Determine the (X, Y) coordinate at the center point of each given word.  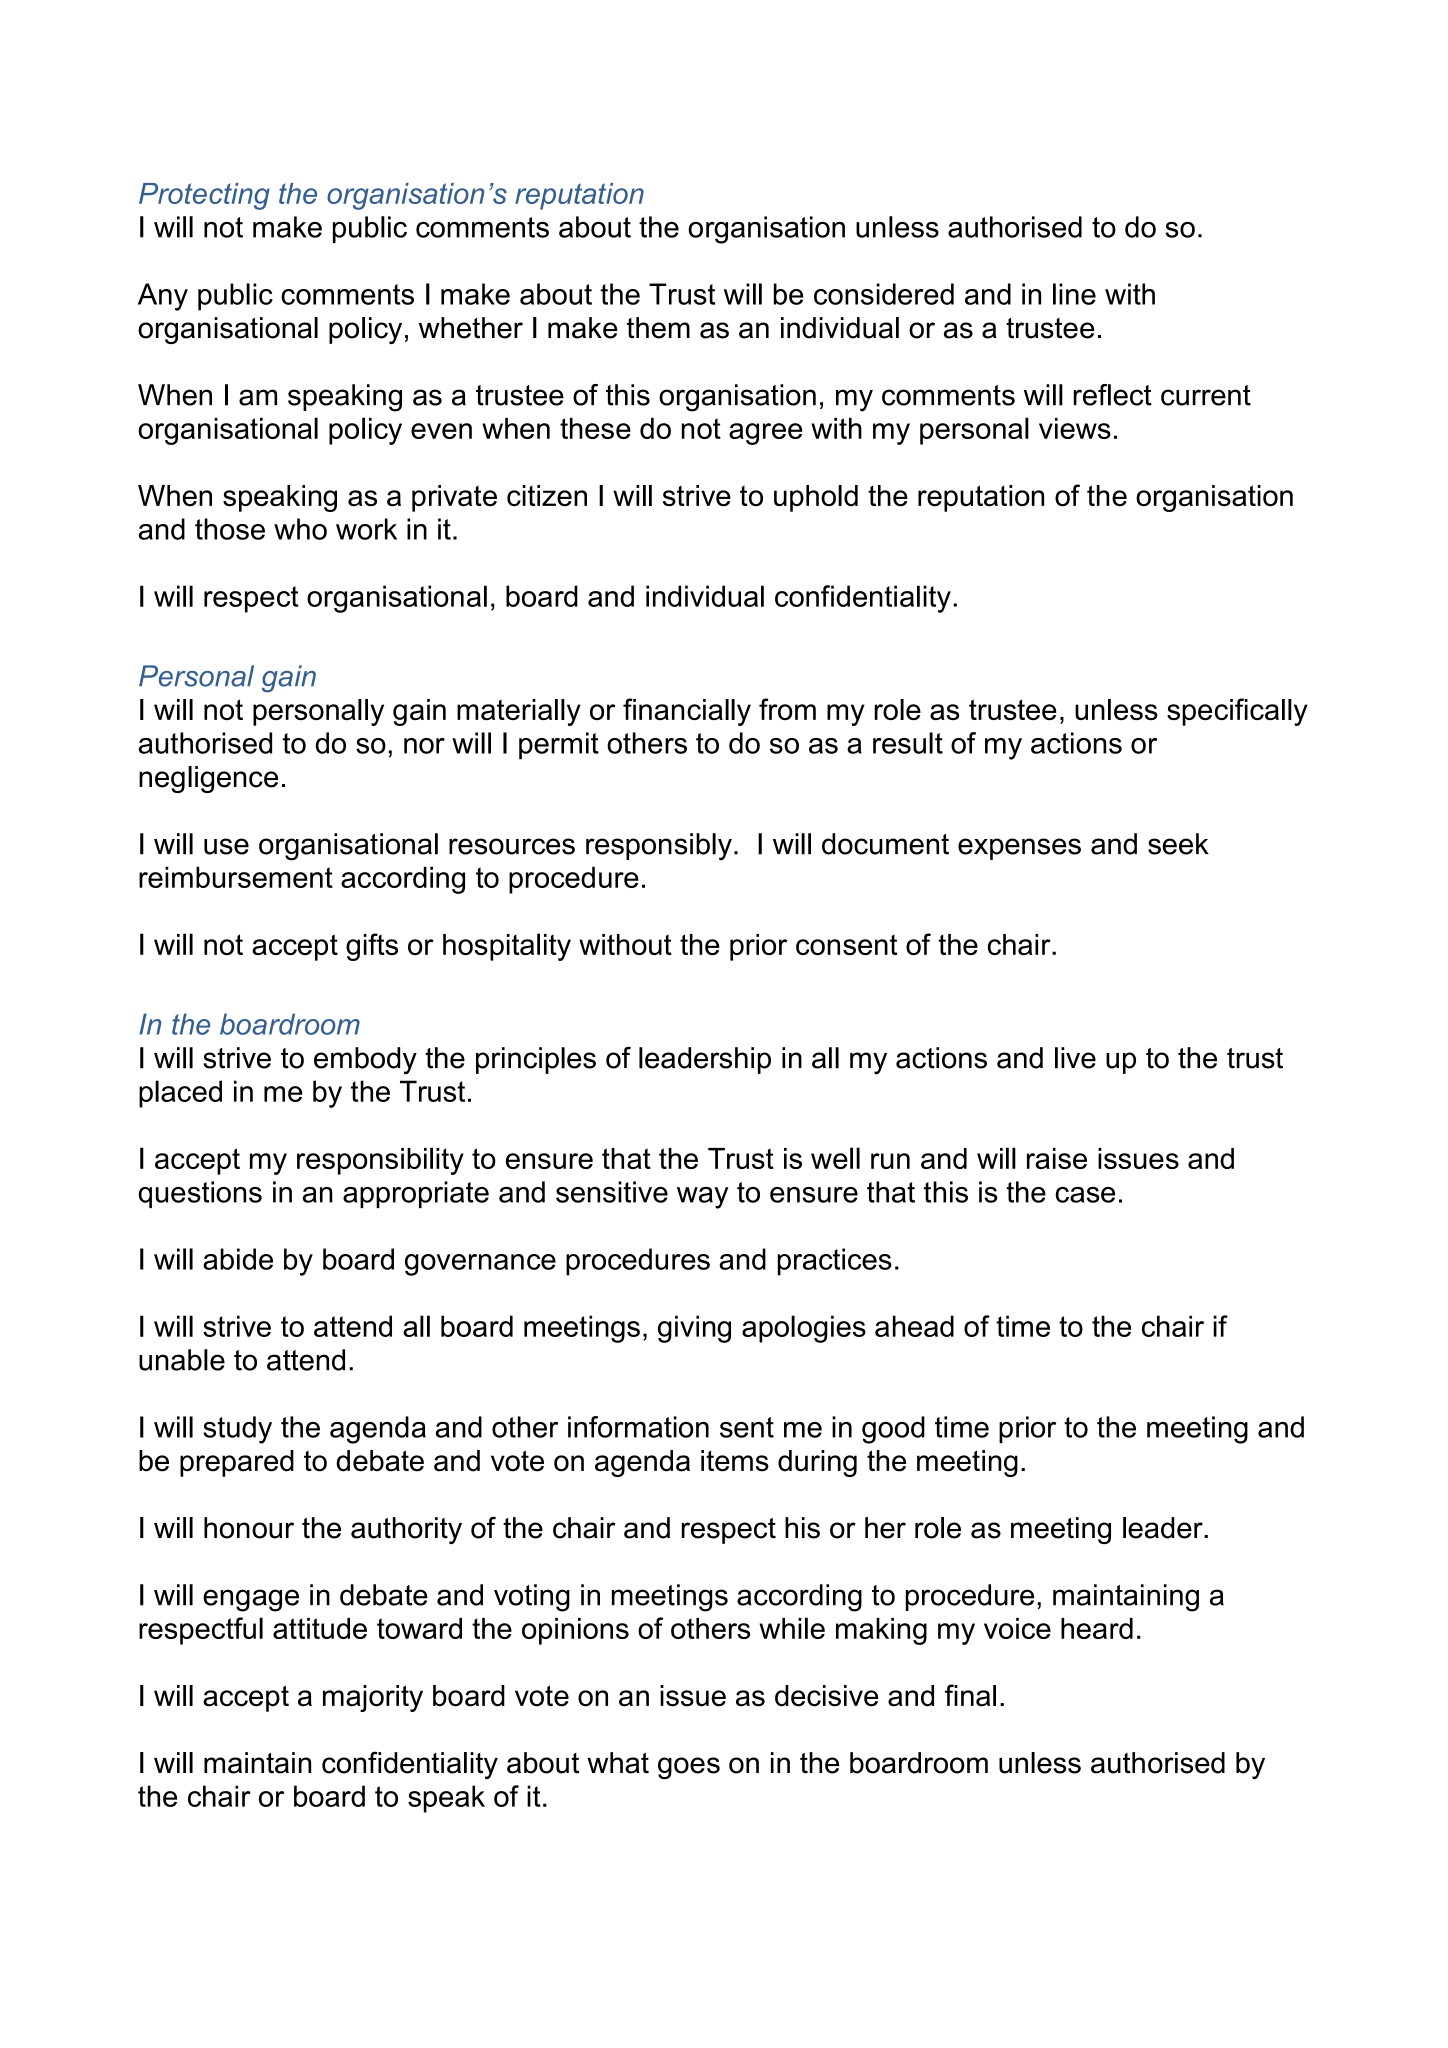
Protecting (204, 196)
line (1074, 294)
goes (689, 1768)
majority (373, 1698)
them (658, 328)
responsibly (659, 847)
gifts (372, 947)
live (1075, 1058)
